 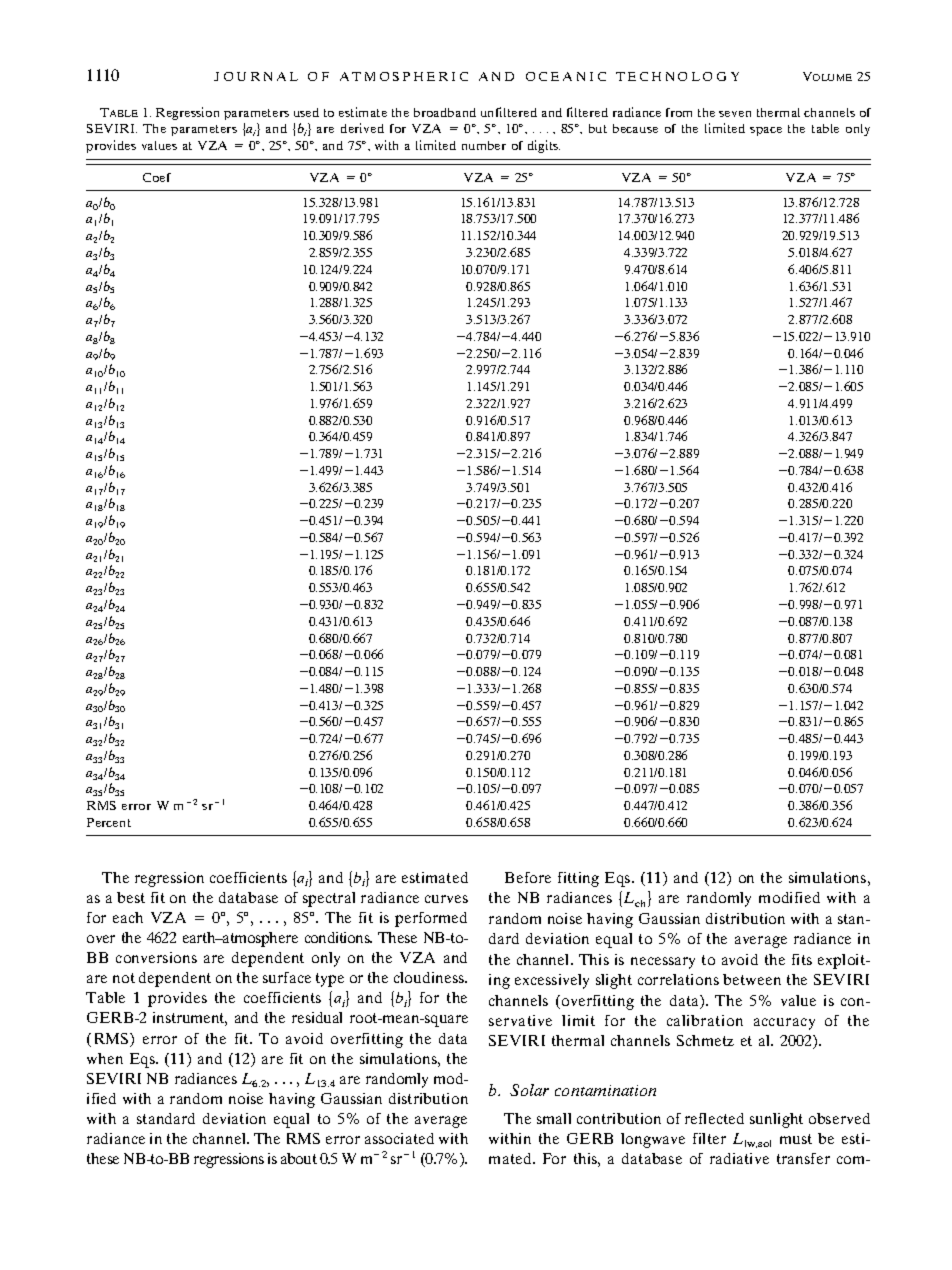 I want to click on derived, so click(x=362, y=128).
